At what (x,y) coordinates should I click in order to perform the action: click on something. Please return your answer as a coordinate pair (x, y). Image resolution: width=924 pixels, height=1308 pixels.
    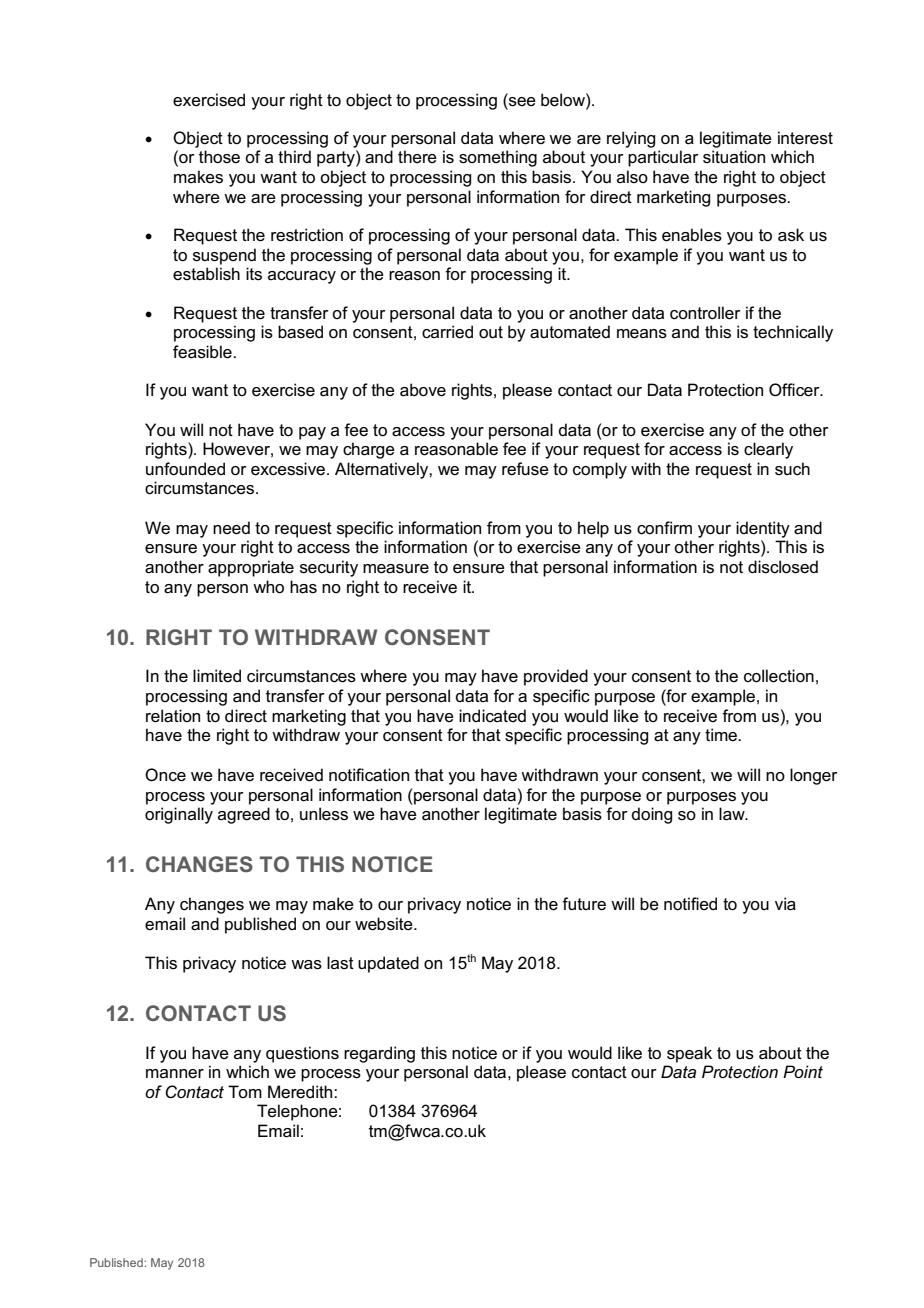
    Looking at the image, I should click on (498, 158).
